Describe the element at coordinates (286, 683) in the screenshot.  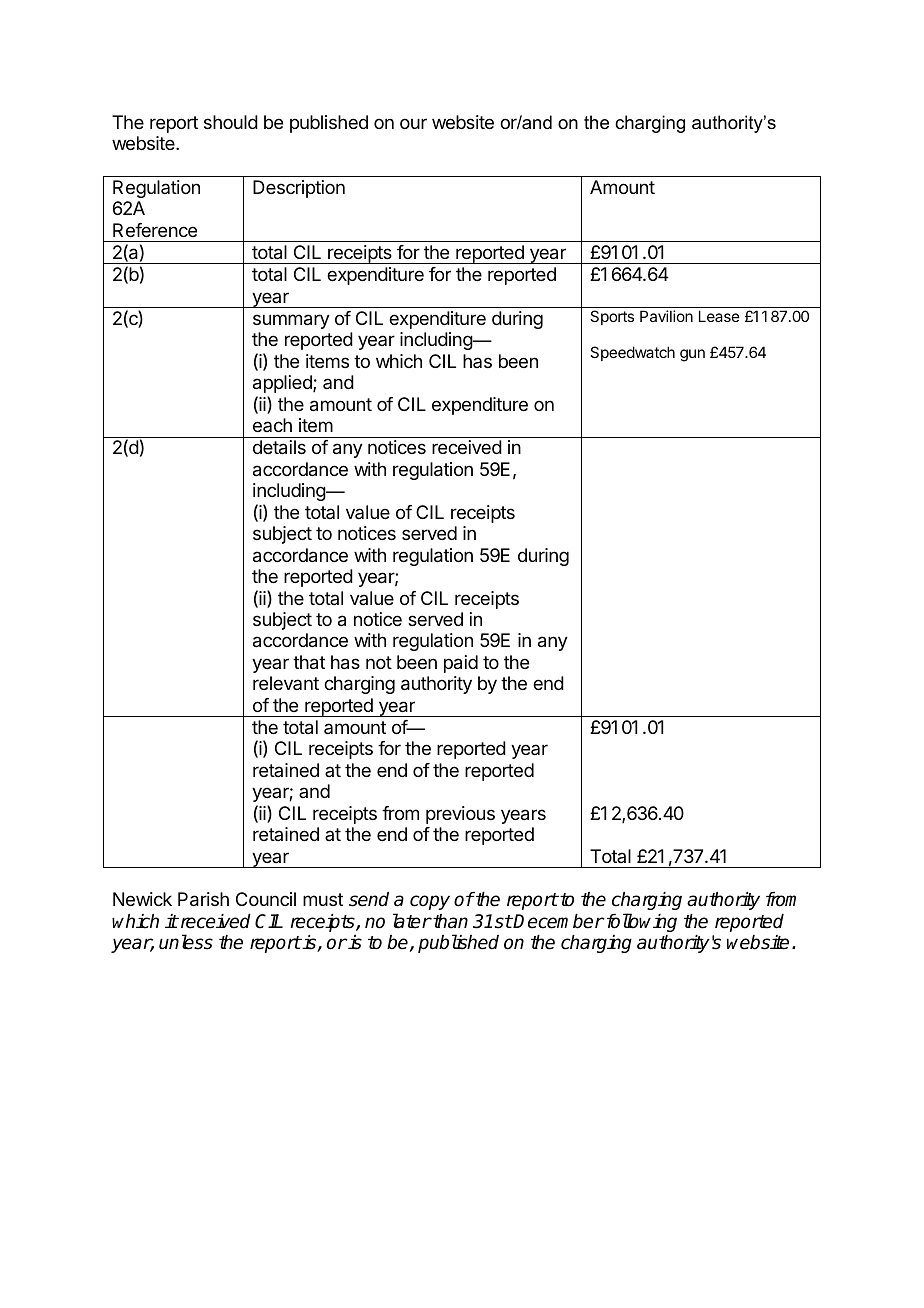
I see `relevant` at that location.
